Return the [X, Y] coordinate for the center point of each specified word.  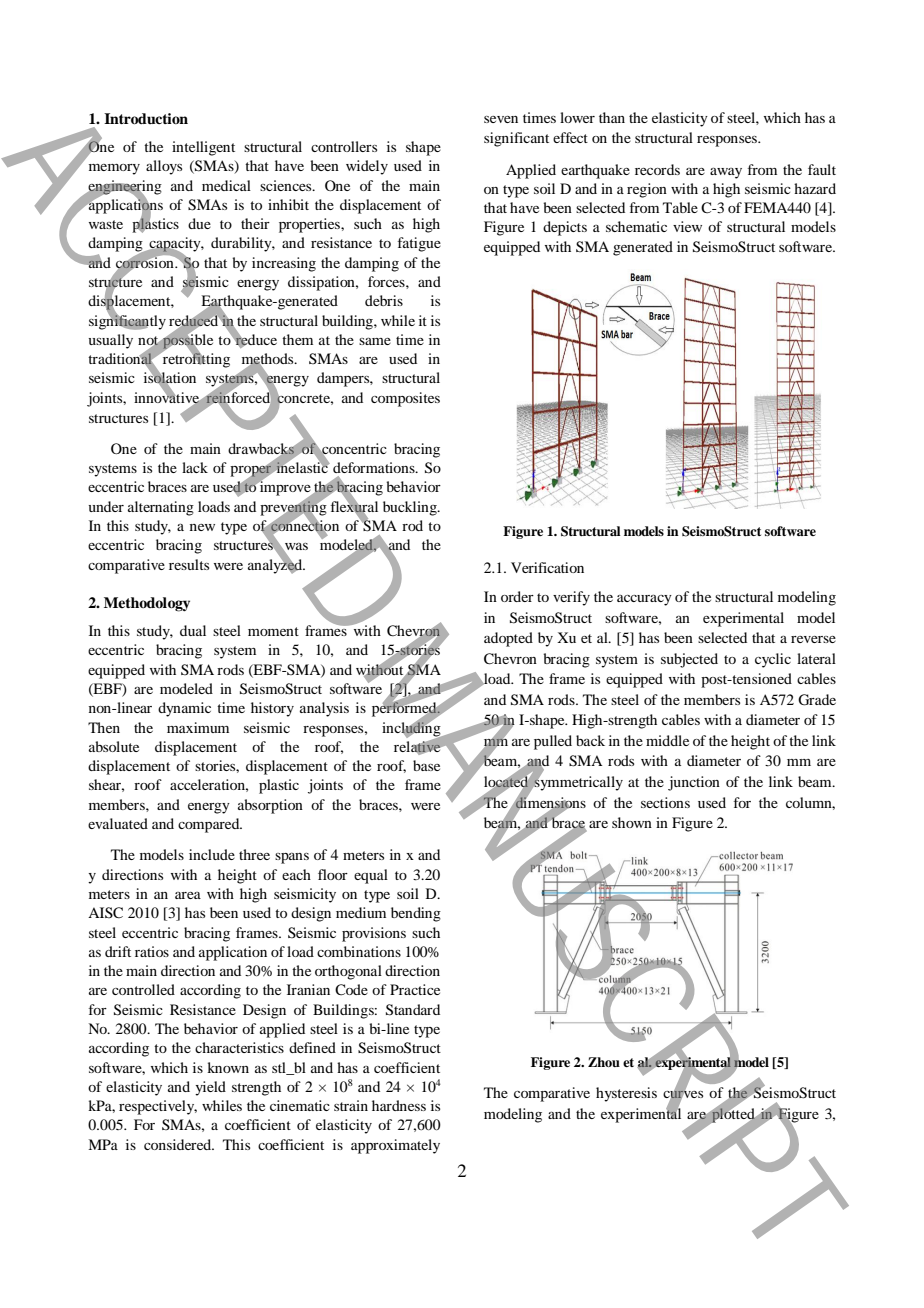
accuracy [644, 600]
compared [210, 825]
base [426, 765]
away [726, 173]
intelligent [203, 148]
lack [195, 467]
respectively [158, 1107]
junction [694, 783]
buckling [411, 508]
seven [501, 119]
